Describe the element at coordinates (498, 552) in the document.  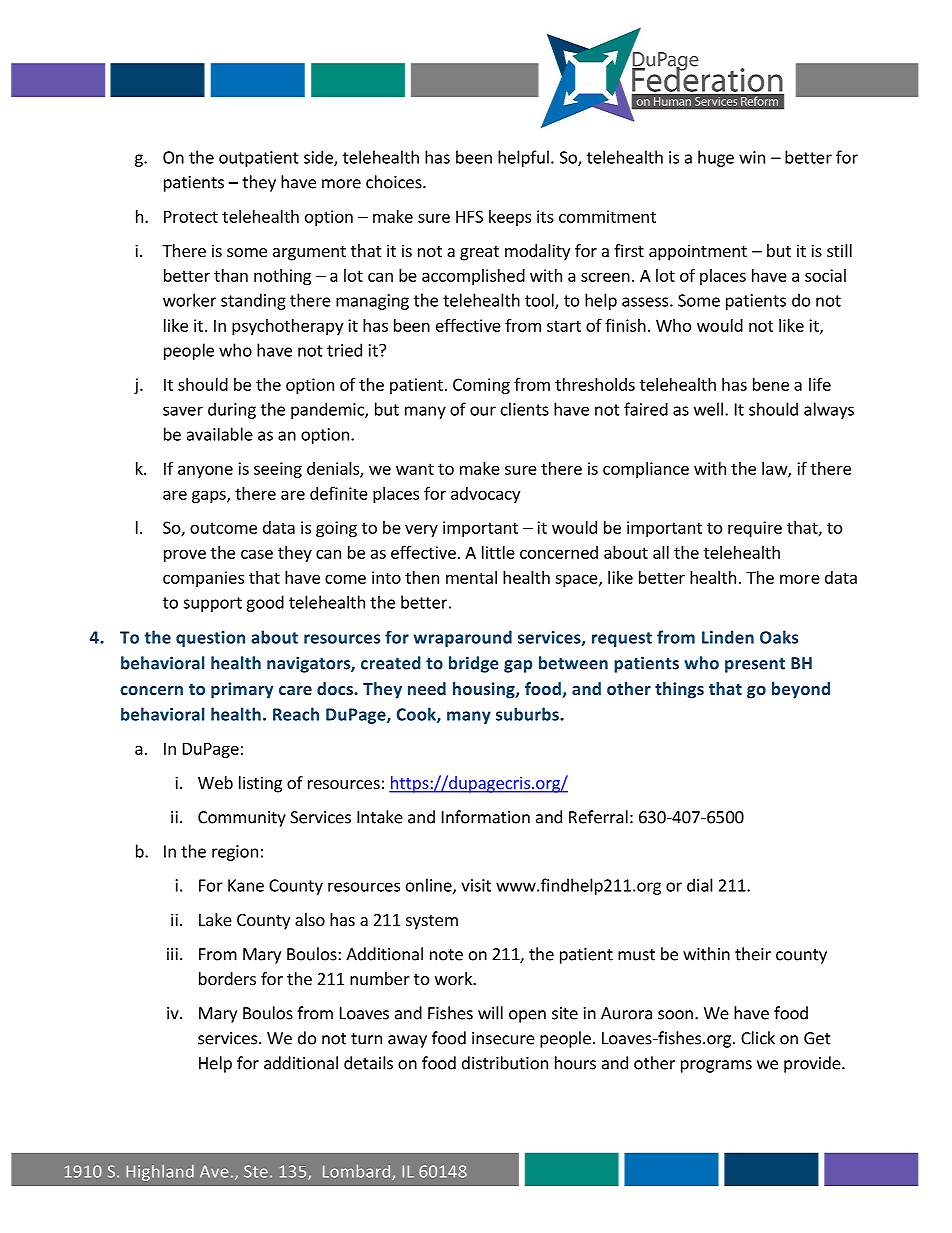
I see `little` at that location.
